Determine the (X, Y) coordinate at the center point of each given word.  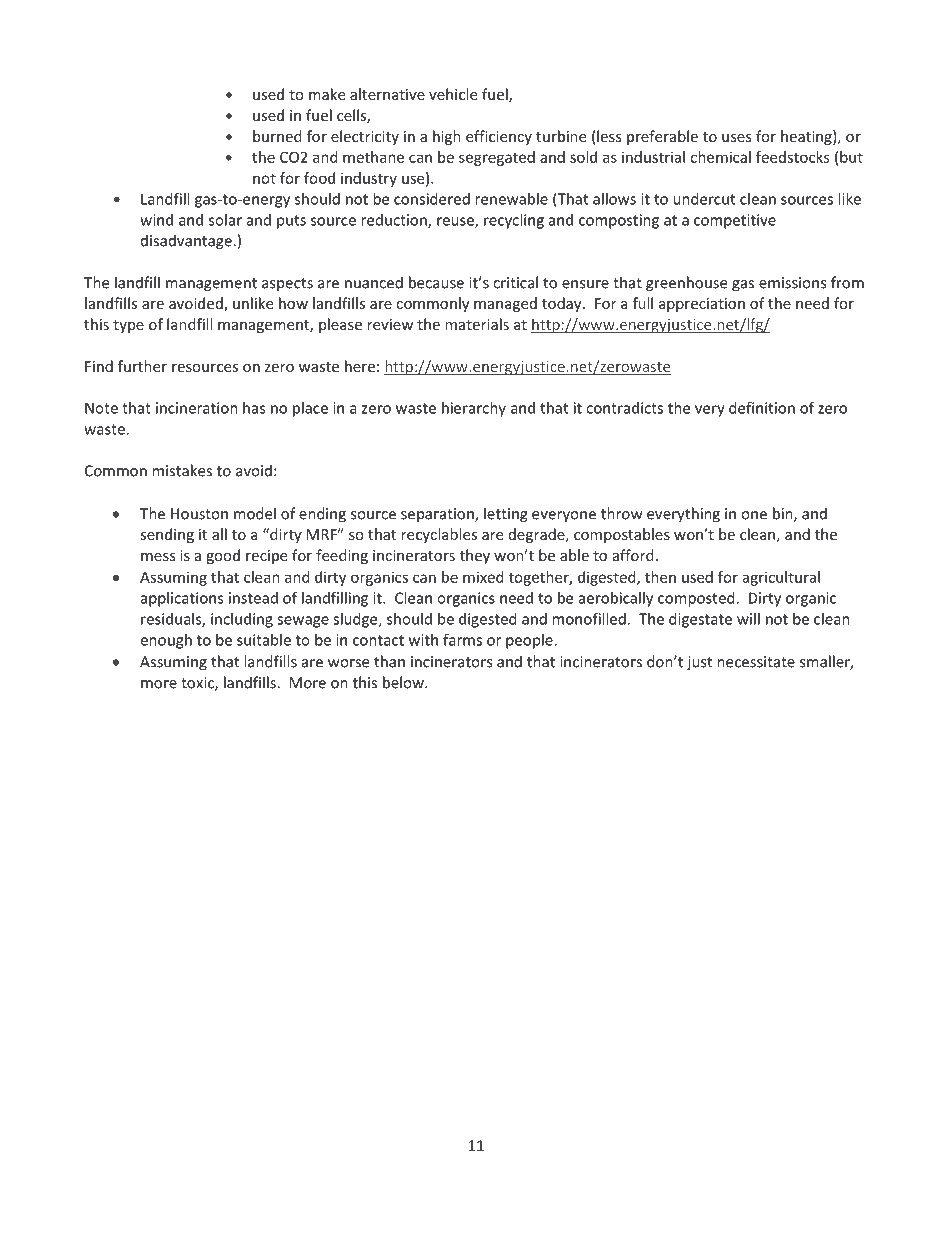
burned (277, 136)
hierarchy (474, 409)
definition (762, 407)
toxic (198, 684)
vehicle (453, 94)
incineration (197, 408)
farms (462, 639)
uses (737, 138)
